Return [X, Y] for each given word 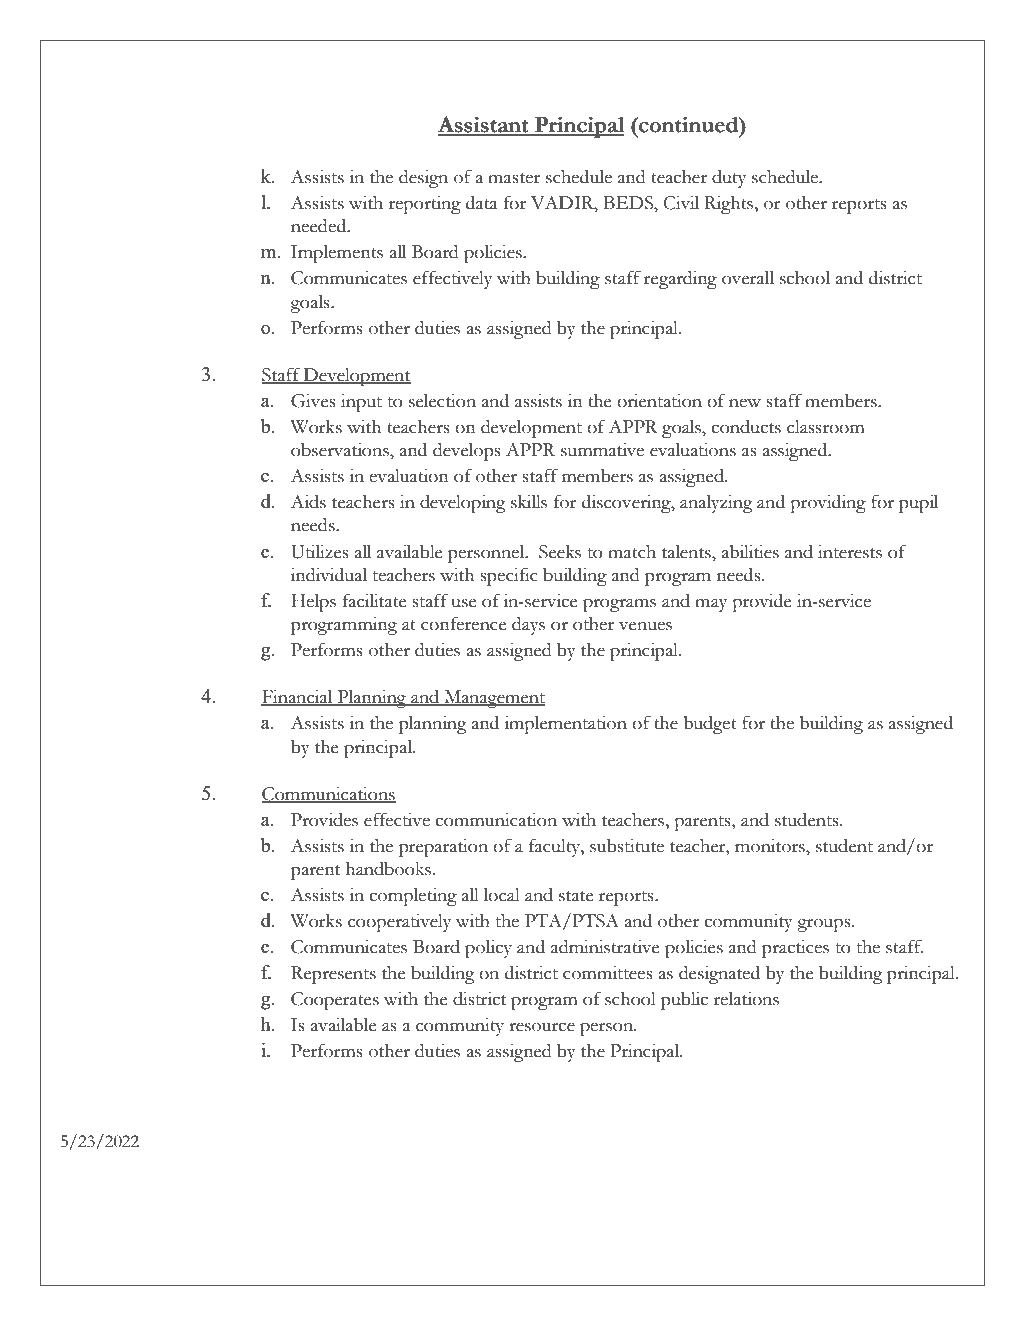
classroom [826, 427]
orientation [659, 401]
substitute [627, 846]
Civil [681, 203]
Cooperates [335, 1001]
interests [850, 552]
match [632, 552]
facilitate [374, 601]
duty [729, 179]
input [361, 403]
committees [607, 973]
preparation [443, 848]
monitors [771, 846]
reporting [425, 205]
